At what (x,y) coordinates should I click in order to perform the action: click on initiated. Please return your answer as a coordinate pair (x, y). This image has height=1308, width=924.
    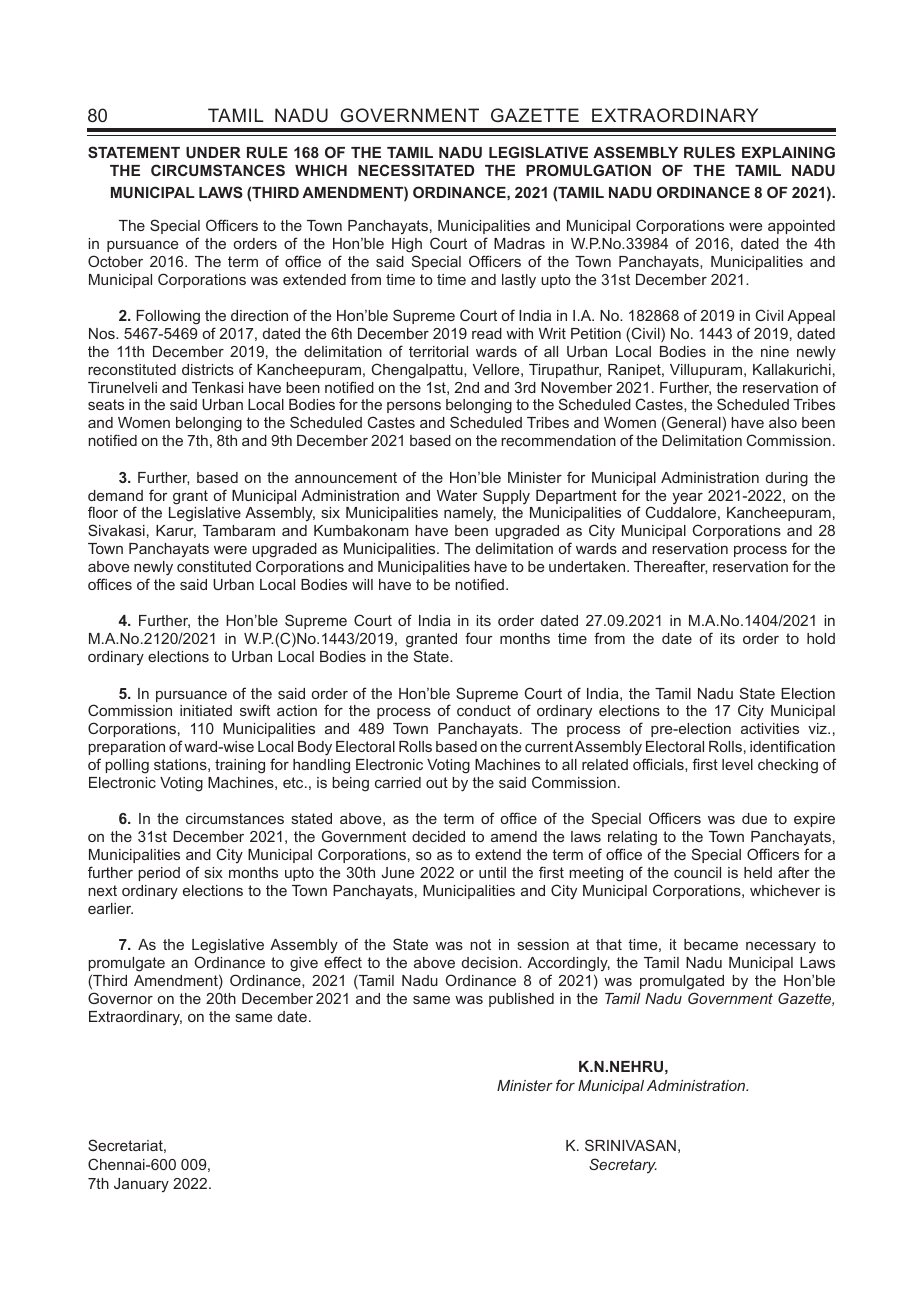
    Looking at the image, I should click on (206, 710).
